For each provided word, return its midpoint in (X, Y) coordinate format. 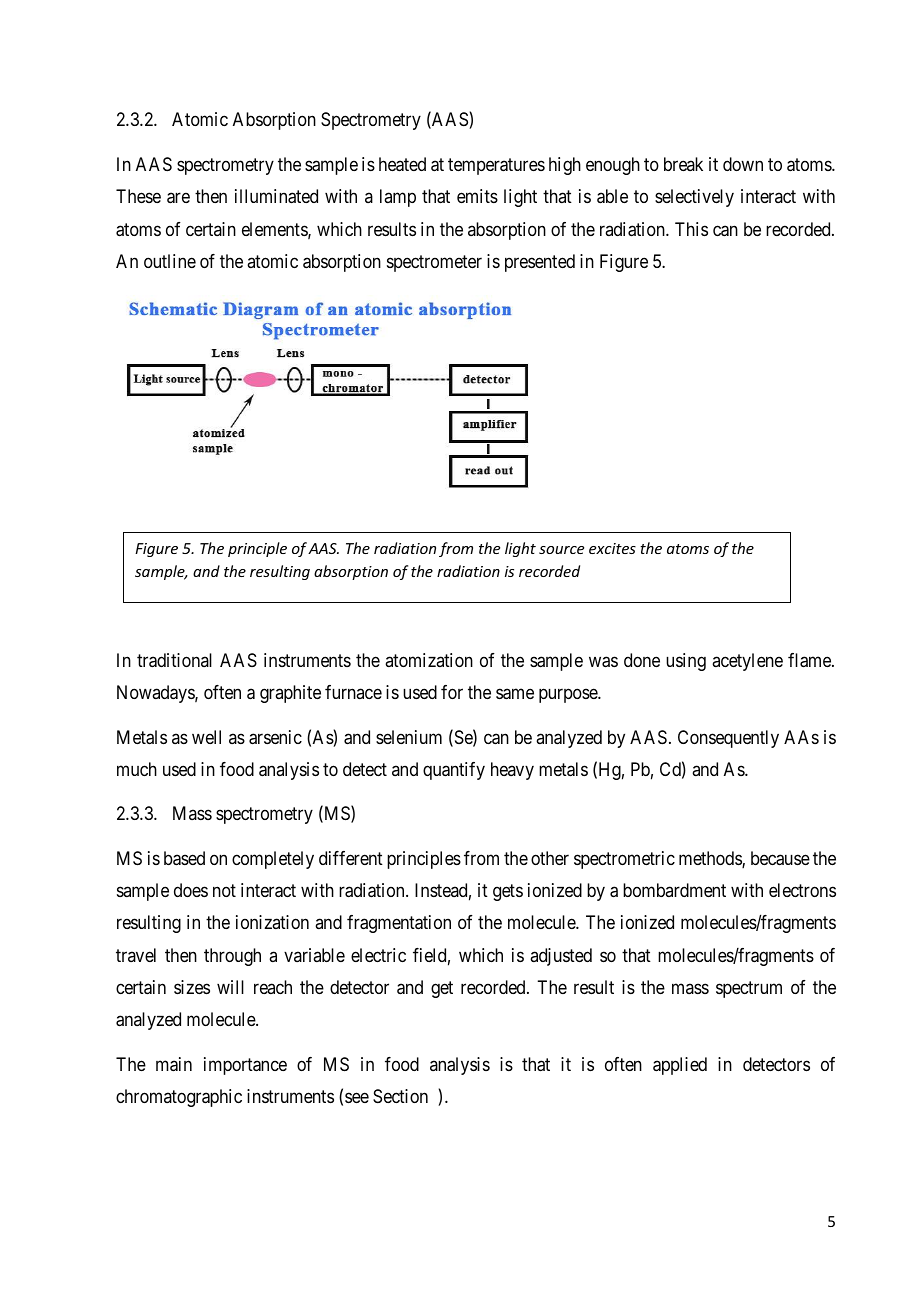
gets (508, 893)
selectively (694, 198)
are (178, 198)
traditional (174, 660)
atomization (429, 660)
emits (477, 196)
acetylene (747, 662)
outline (170, 261)
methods (711, 859)
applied (680, 1066)
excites (612, 548)
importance (245, 1066)
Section (400, 1096)
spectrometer (434, 263)
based (184, 858)
